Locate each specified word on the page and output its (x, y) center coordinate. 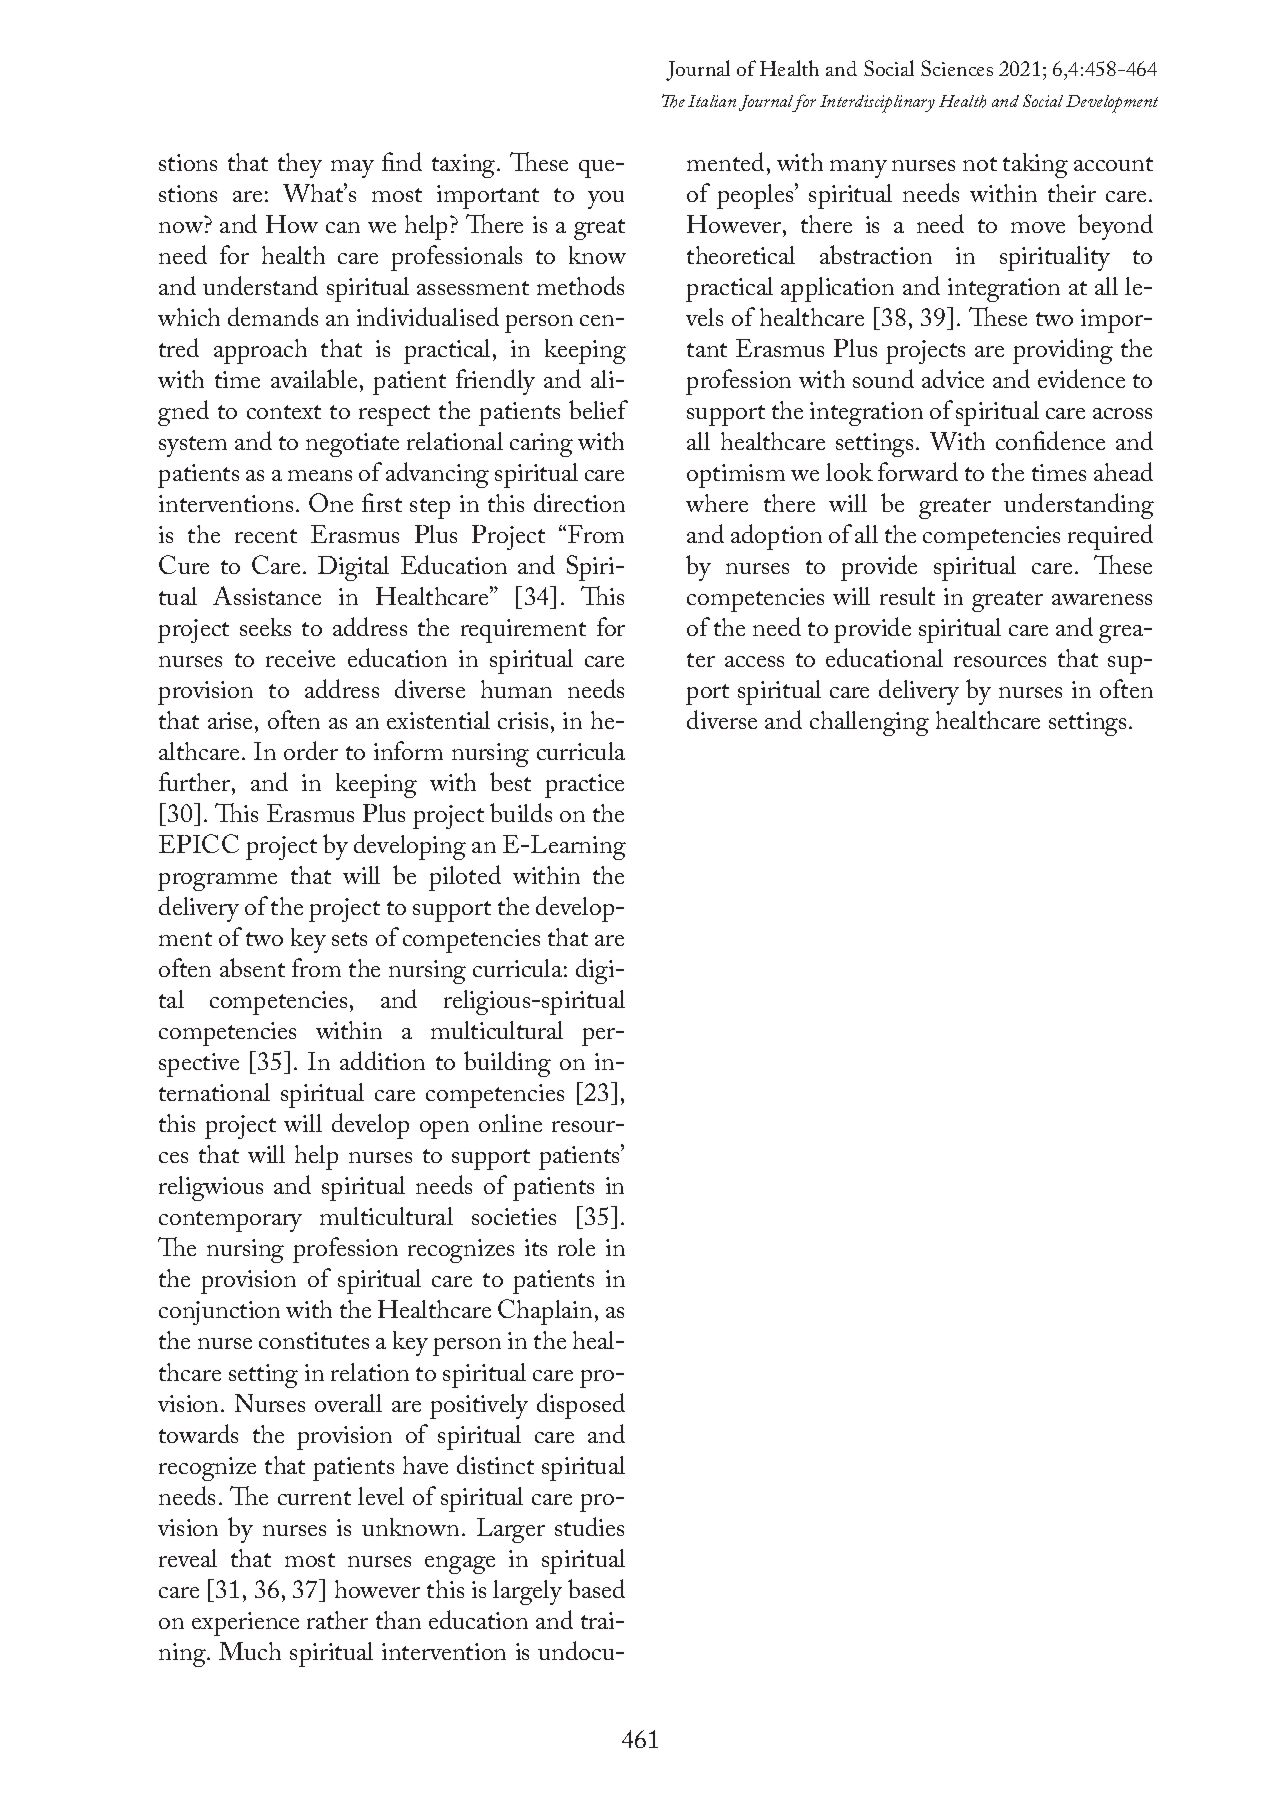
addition (382, 1060)
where (717, 503)
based (596, 1588)
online (510, 1123)
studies (589, 1526)
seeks (265, 627)
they (300, 165)
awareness (1102, 599)
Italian (712, 101)
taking (1035, 165)
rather (337, 1620)
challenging (869, 723)
